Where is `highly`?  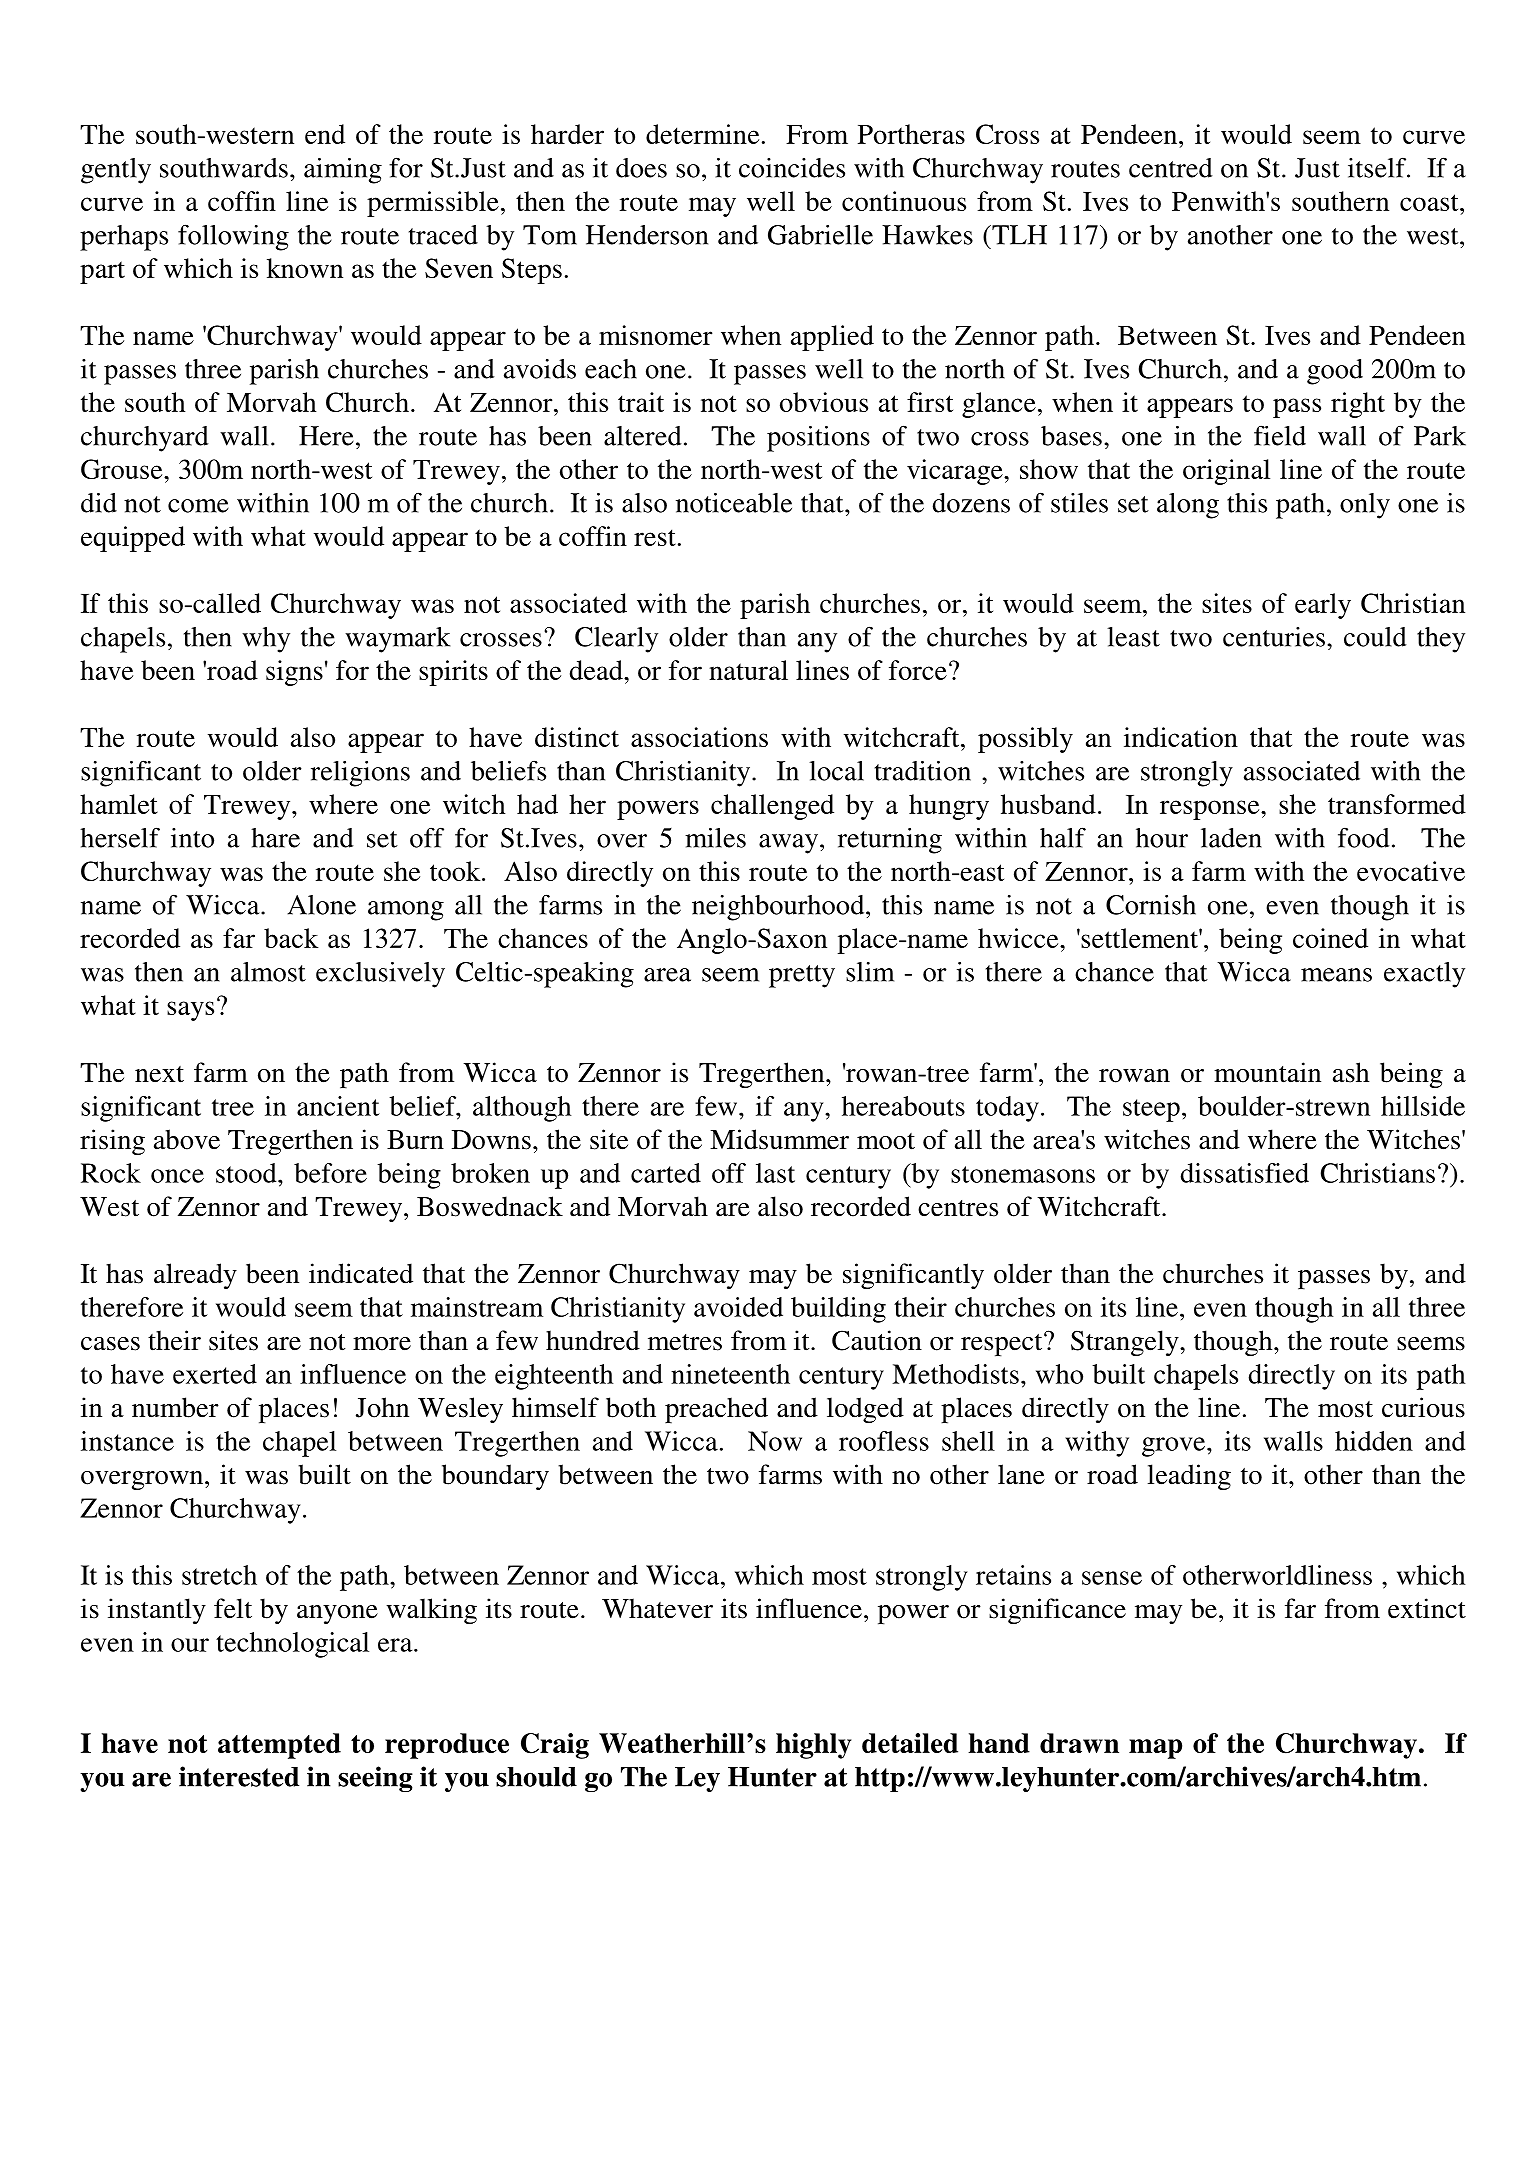
highly is located at coordinates (813, 1746).
